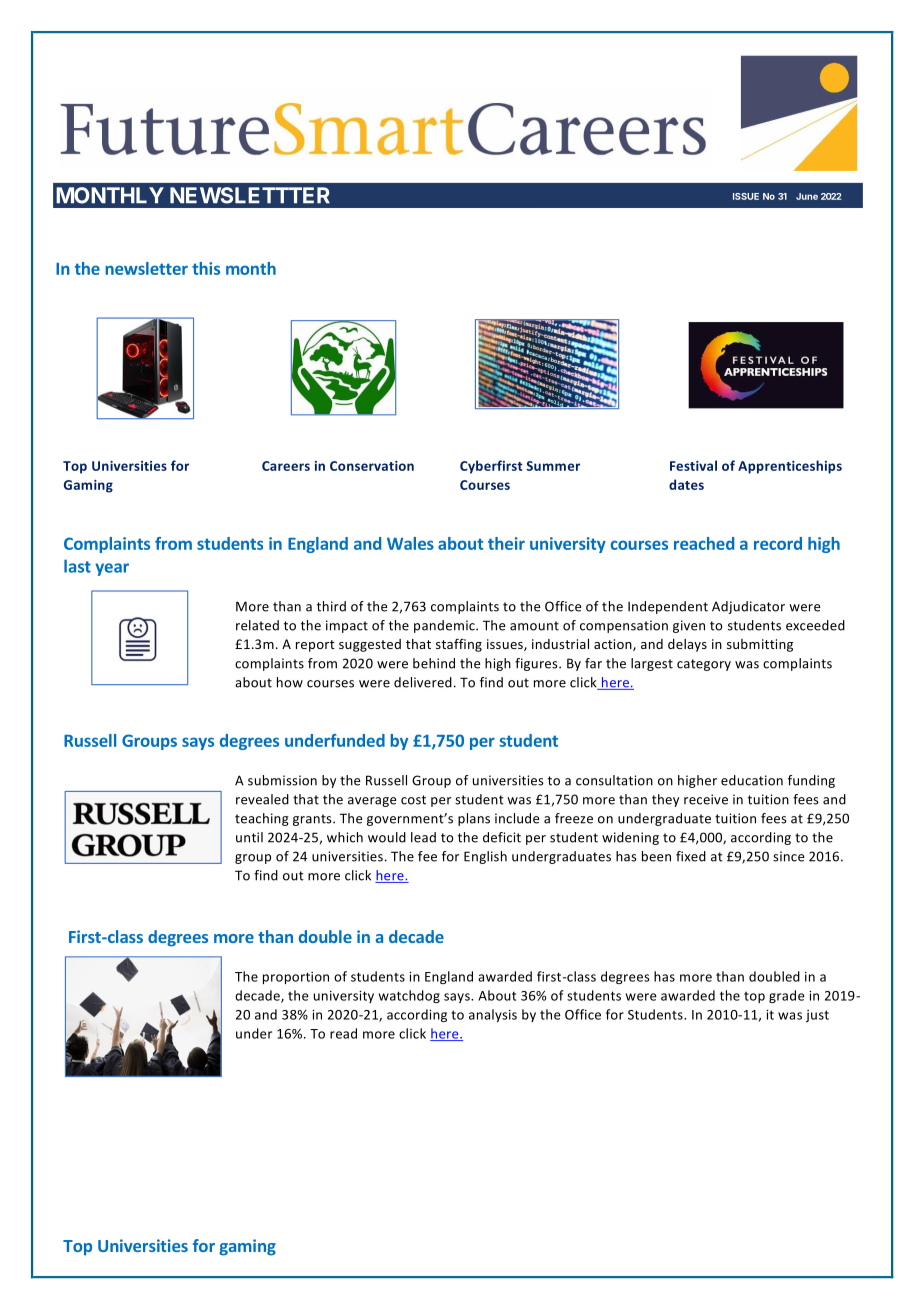  What do you see at coordinates (807, 196) in the image?
I see `June` at bounding box center [807, 196].
